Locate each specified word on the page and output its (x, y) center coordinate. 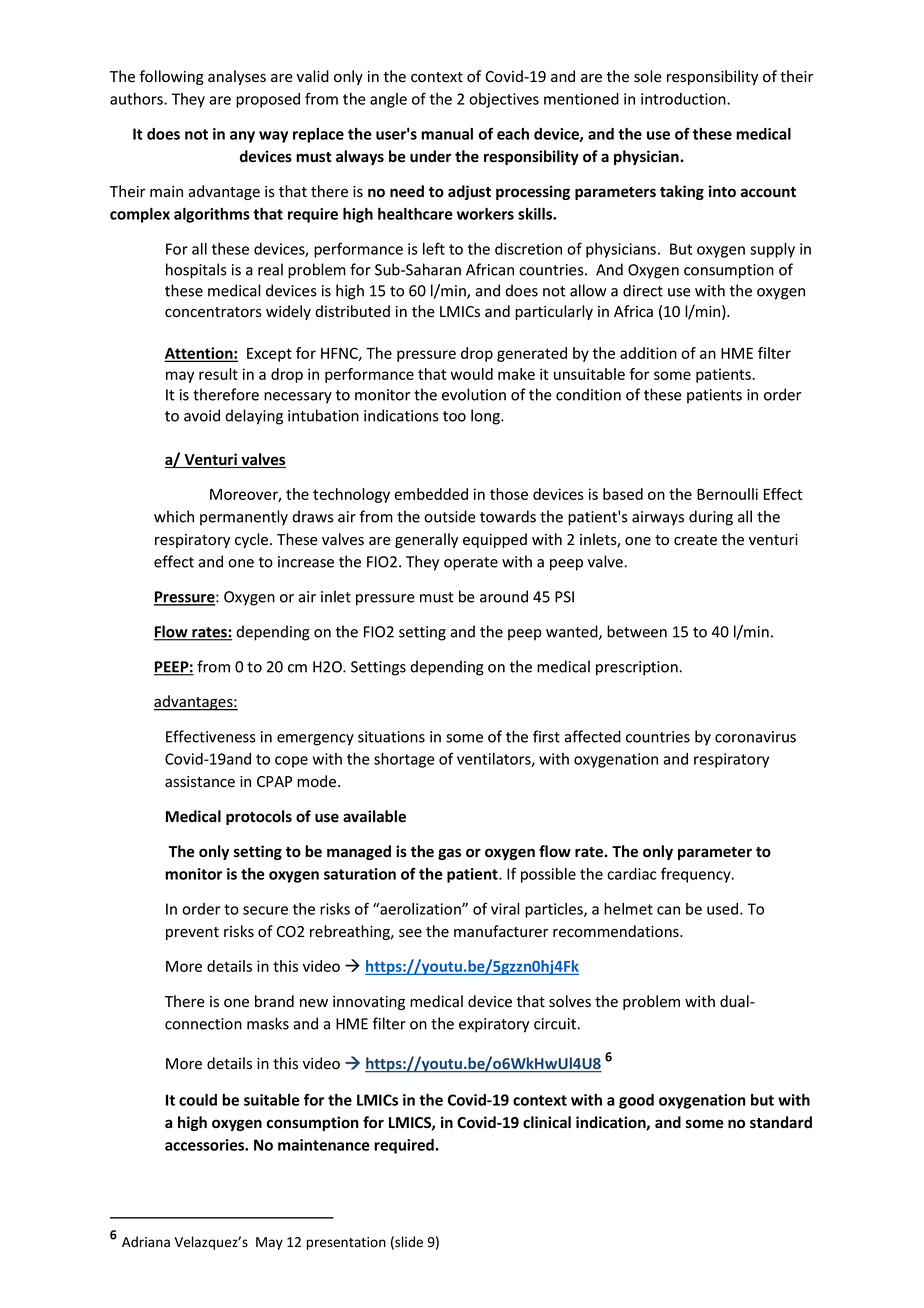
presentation (346, 1243)
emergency (315, 740)
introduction (684, 99)
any (242, 137)
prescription (638, 668)
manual (447, 134)
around (504, 596)
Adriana (146, 1242)
